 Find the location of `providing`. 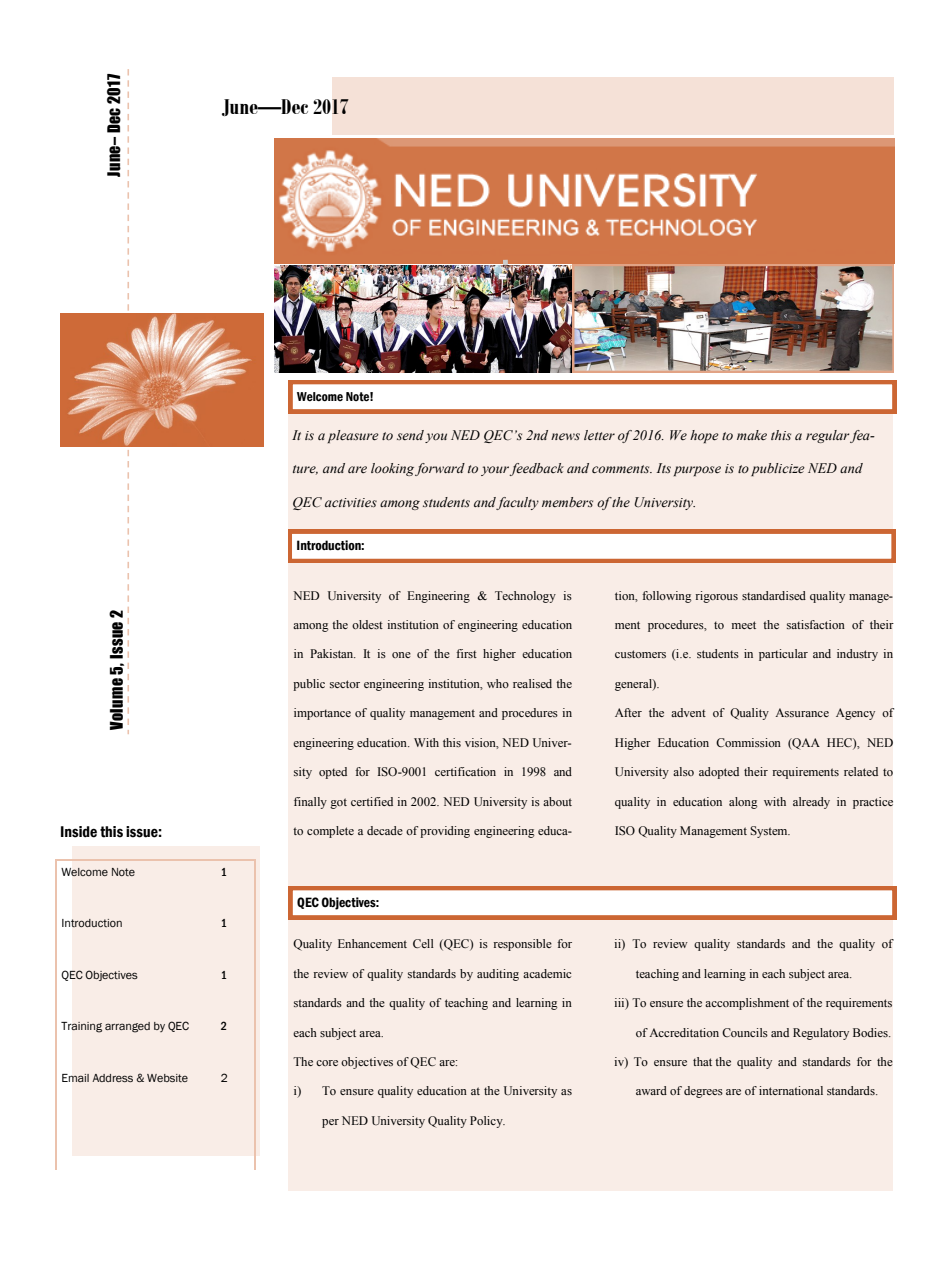

providing is located at coordinates (445, 832).
